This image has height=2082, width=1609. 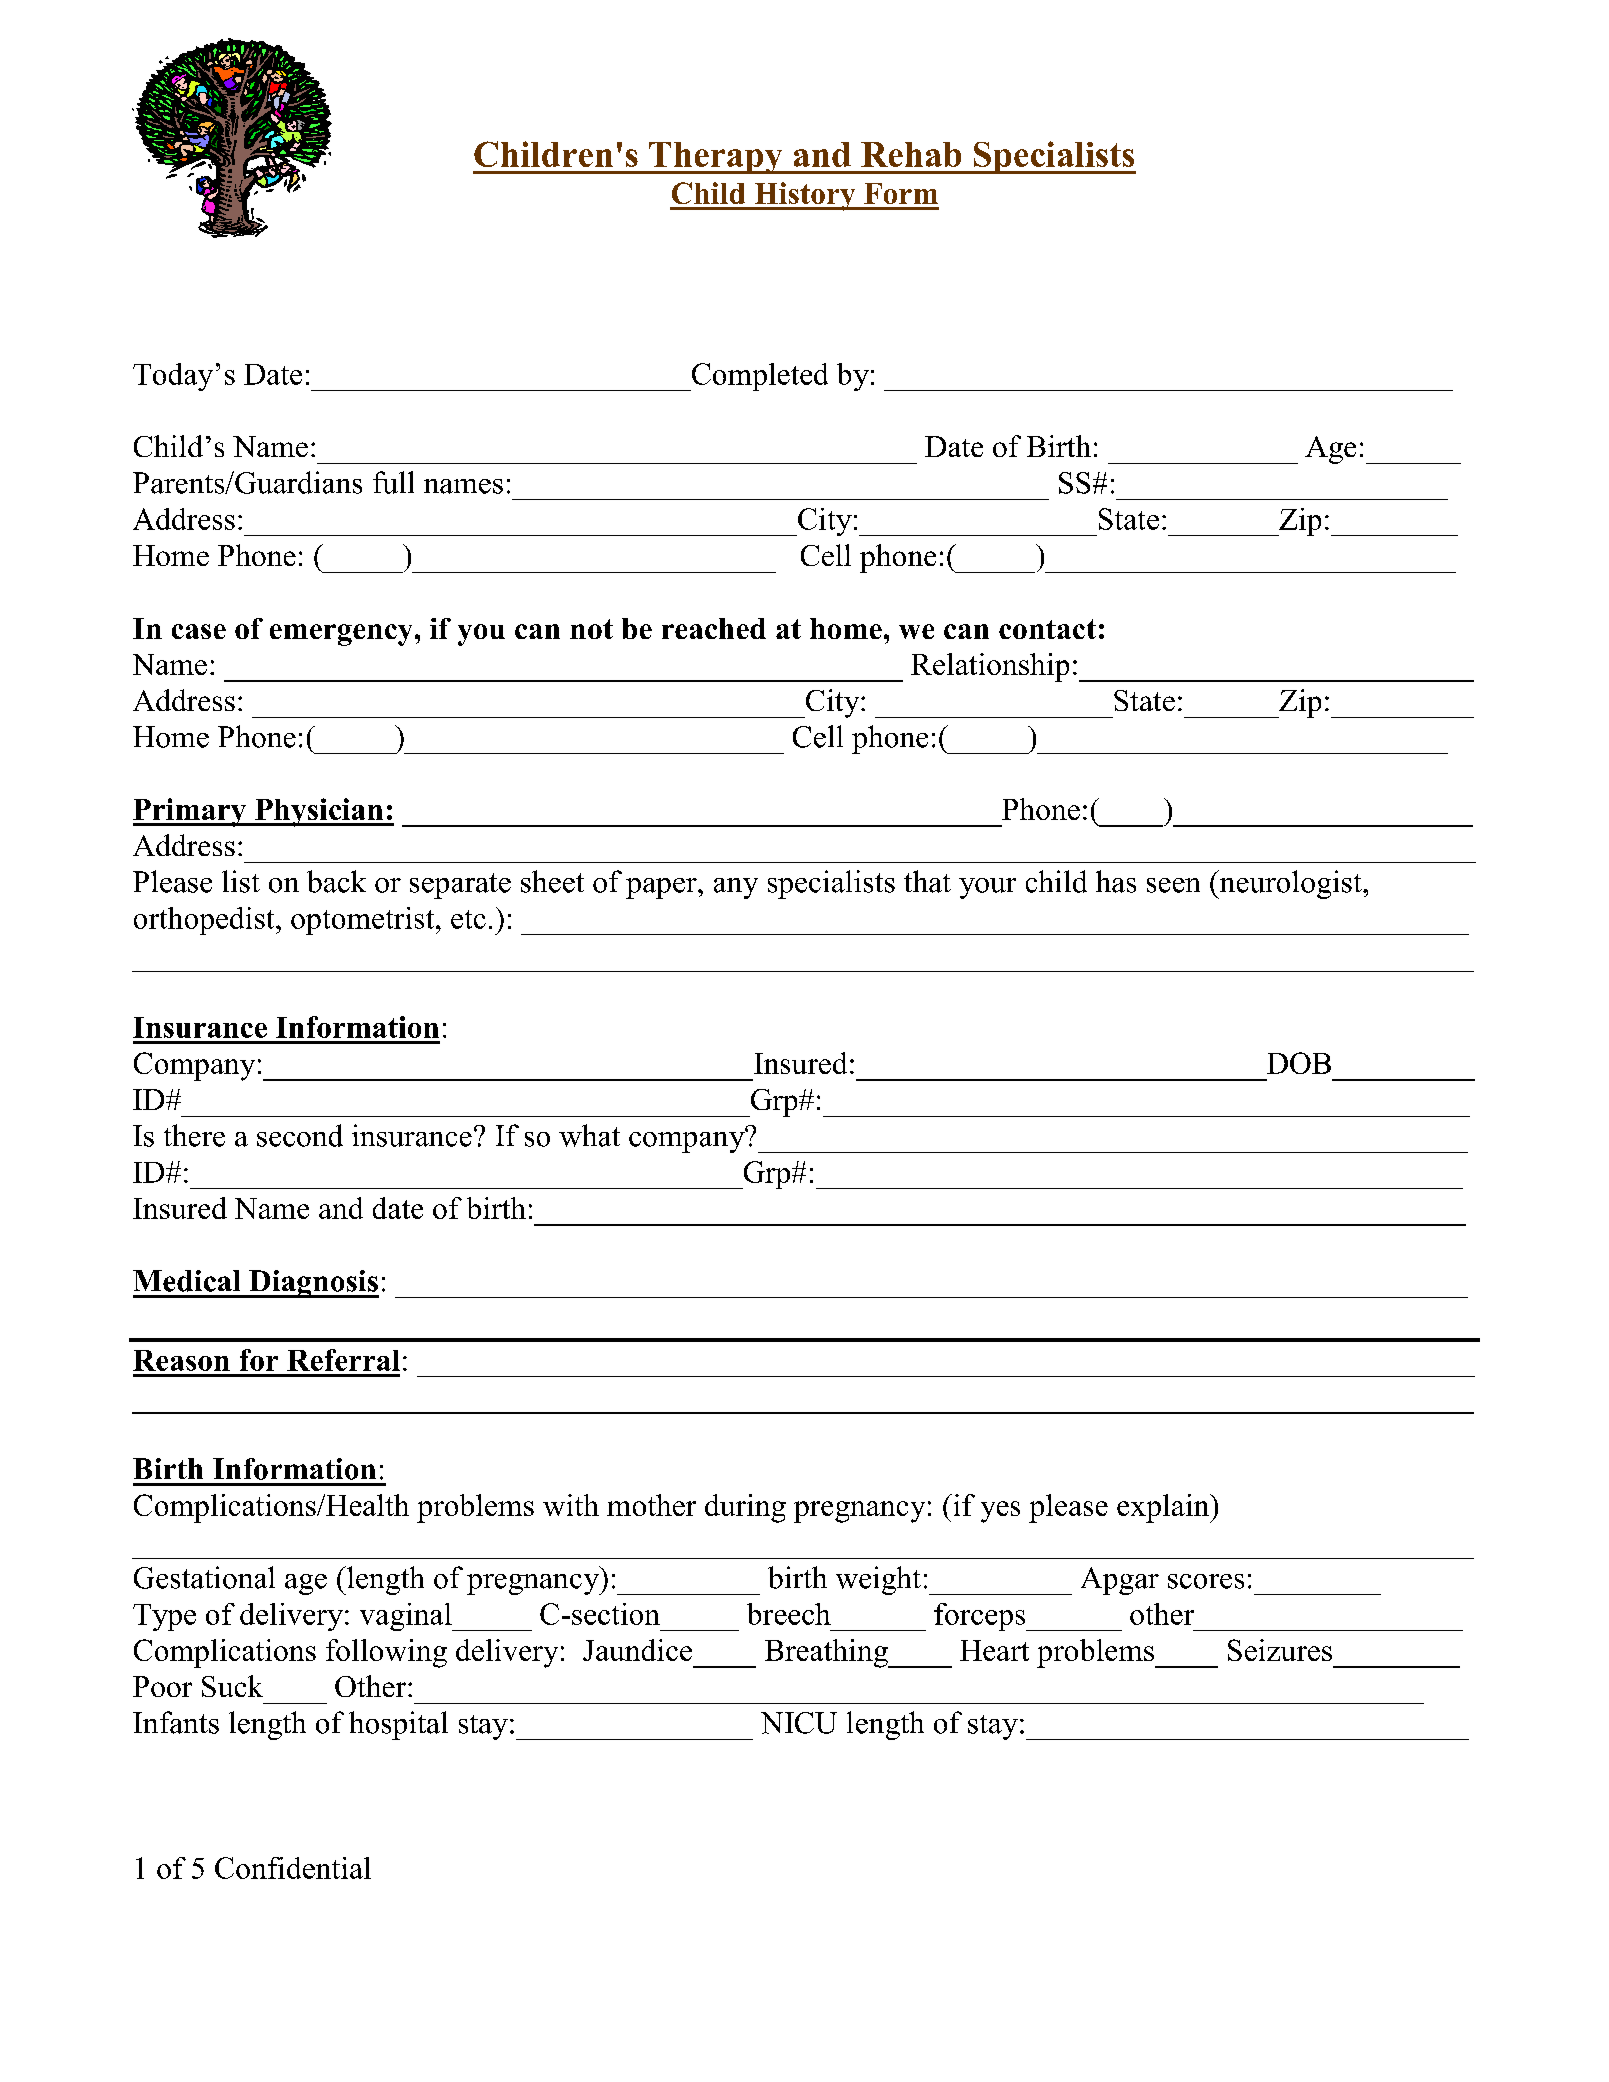 I want to click on Rehab, so click(x=911, y=154).
